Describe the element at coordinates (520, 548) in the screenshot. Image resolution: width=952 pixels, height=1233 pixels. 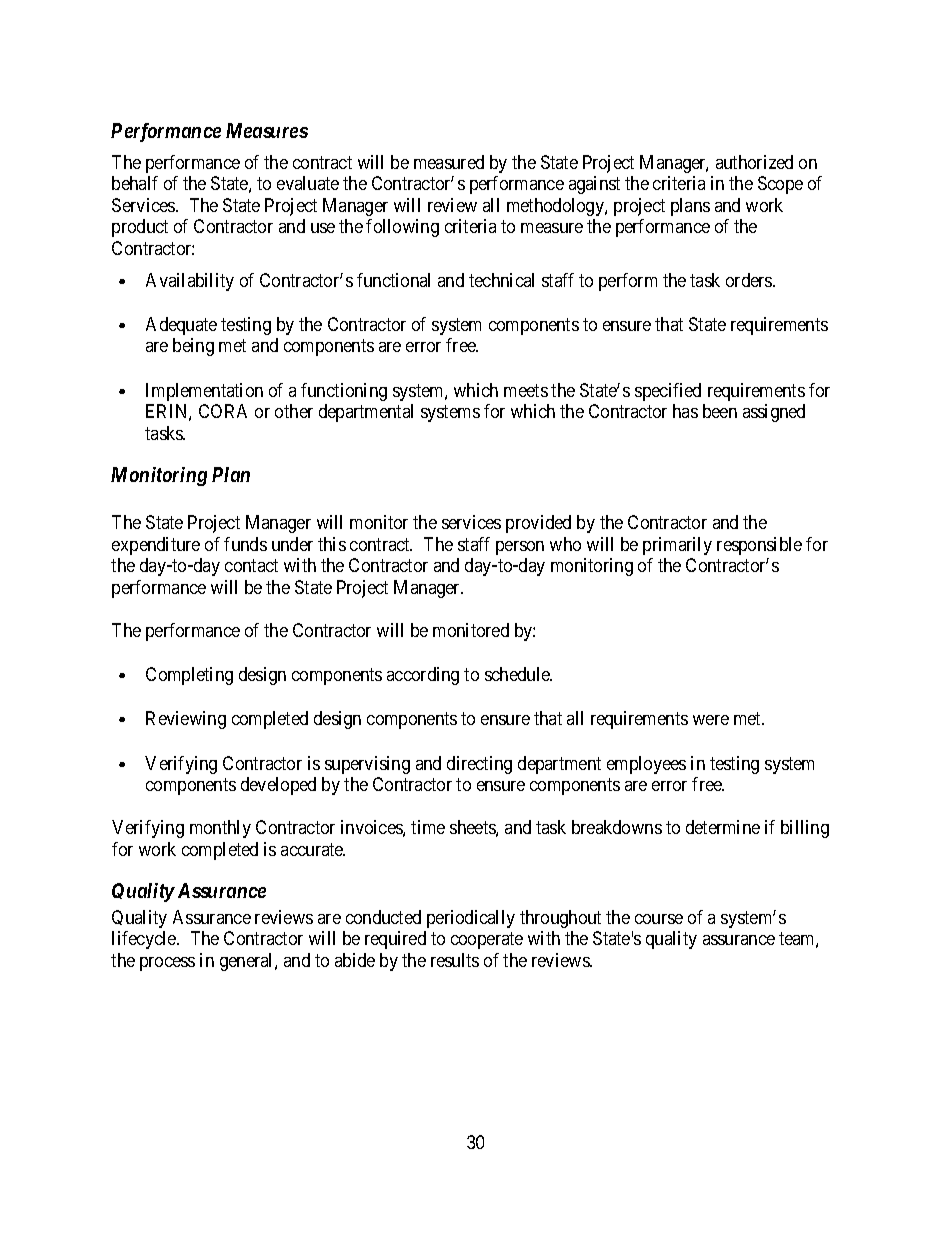
I see `person` at that location.
